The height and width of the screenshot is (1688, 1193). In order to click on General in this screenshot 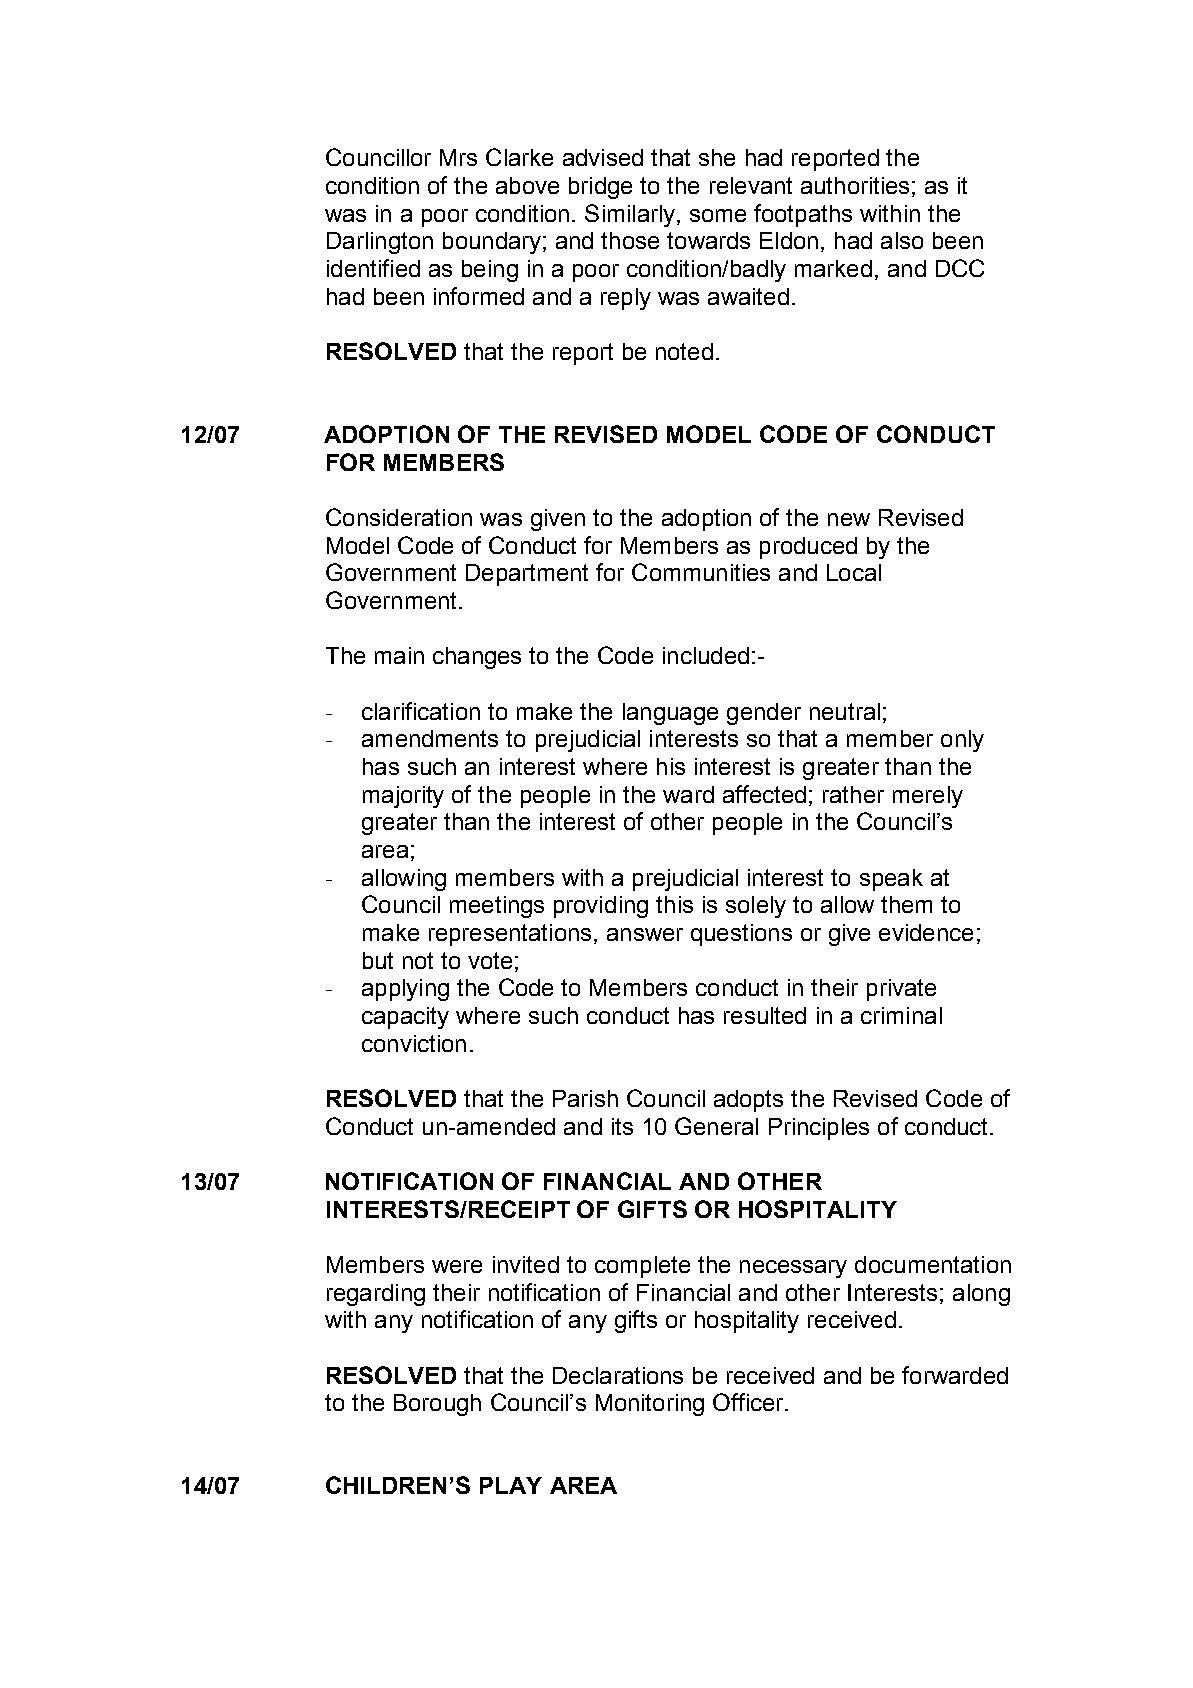, I will do `click(716, 1126)`.
